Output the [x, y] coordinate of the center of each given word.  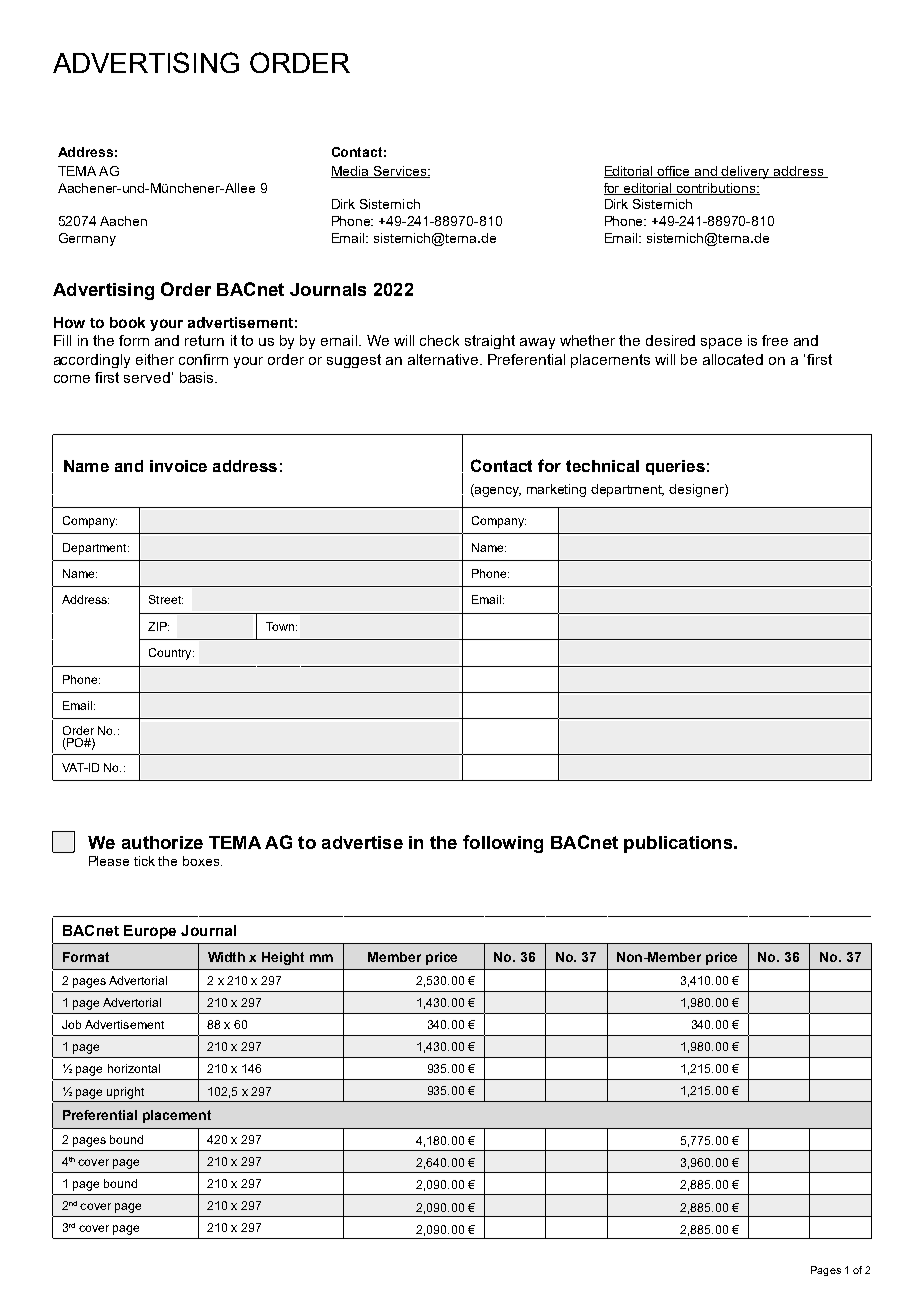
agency [497, 490]
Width [226, 957]
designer [697, 490]
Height [283, 958]
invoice [178, 466]
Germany [87, 239]
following [503, 844]
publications [679, 844]
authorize [162, 842]
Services [399, 172]
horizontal [134, 1068]
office [674, 172]
